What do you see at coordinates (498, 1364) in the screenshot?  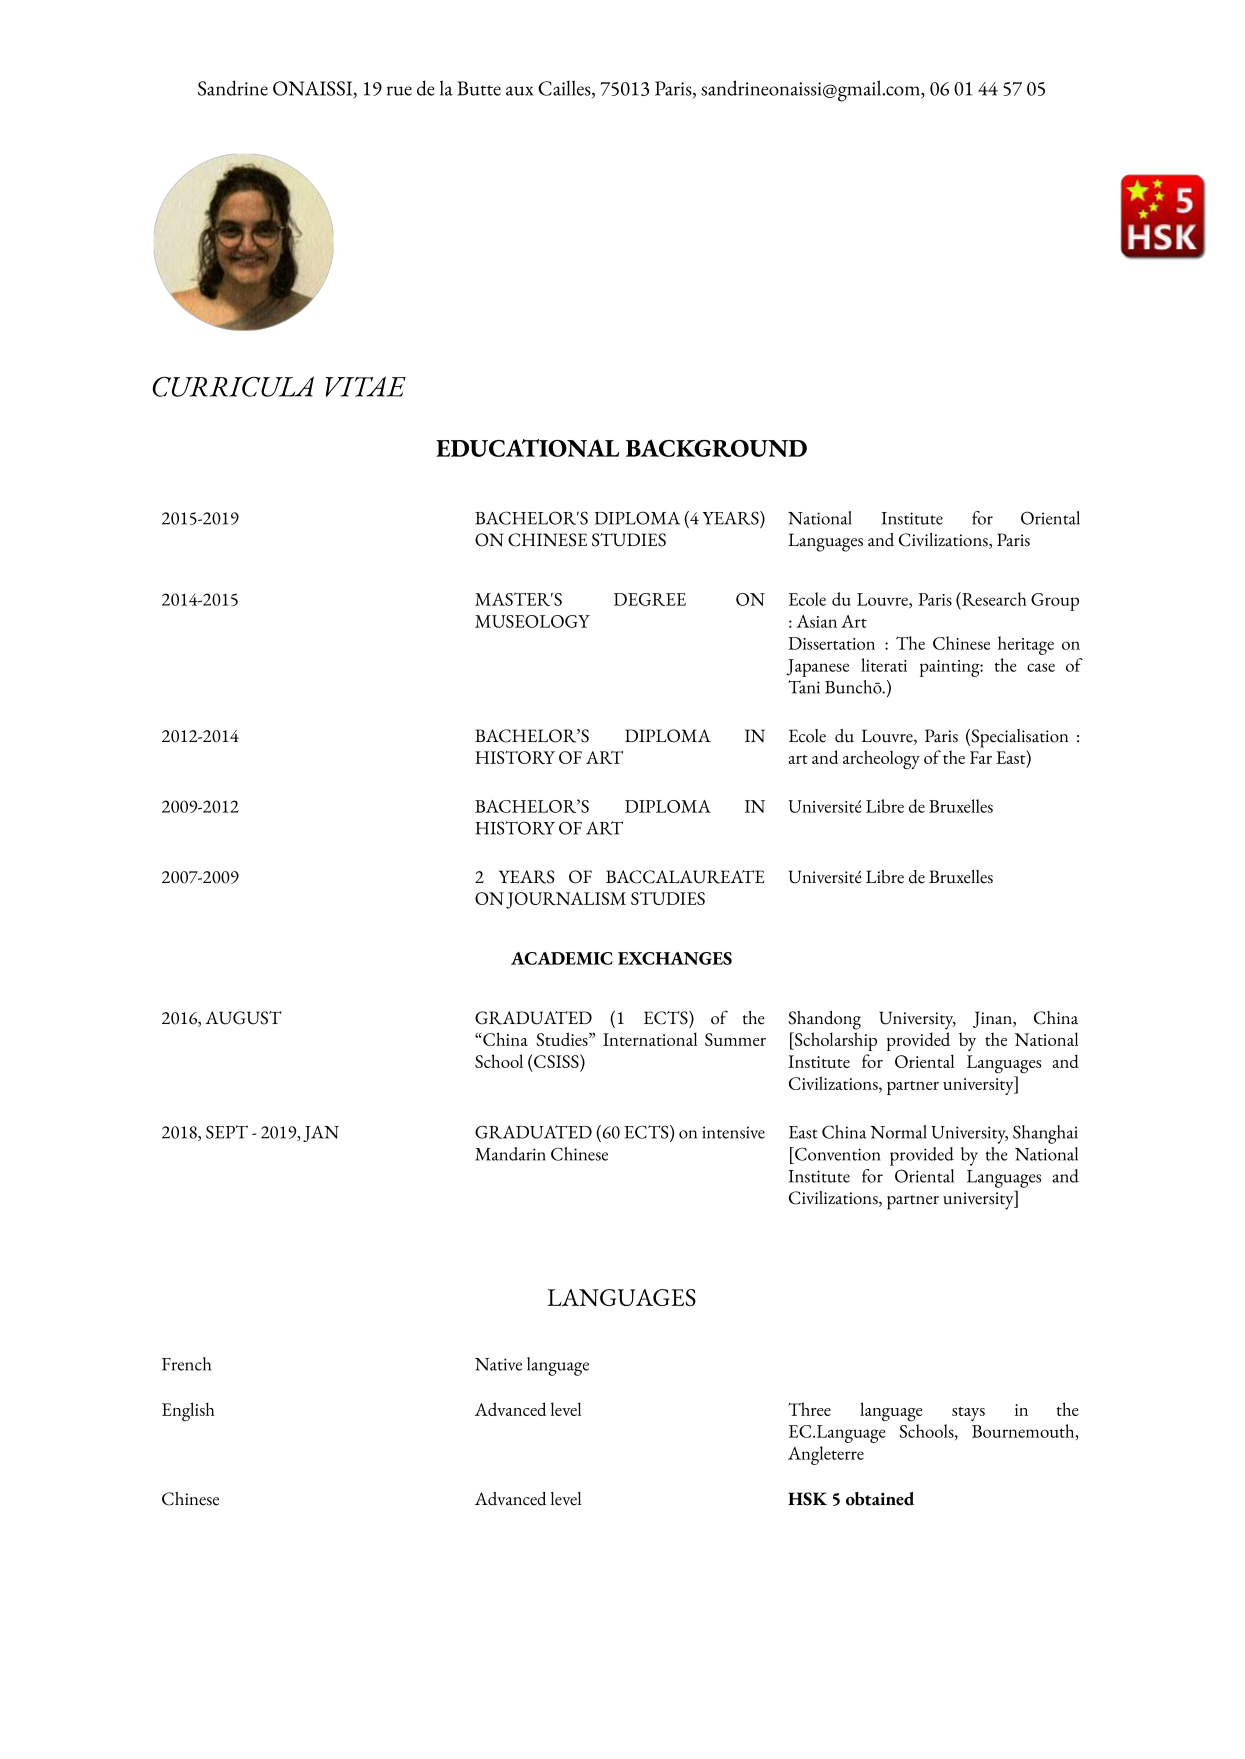 I see `Native` at bounding box center [498, 1364].
